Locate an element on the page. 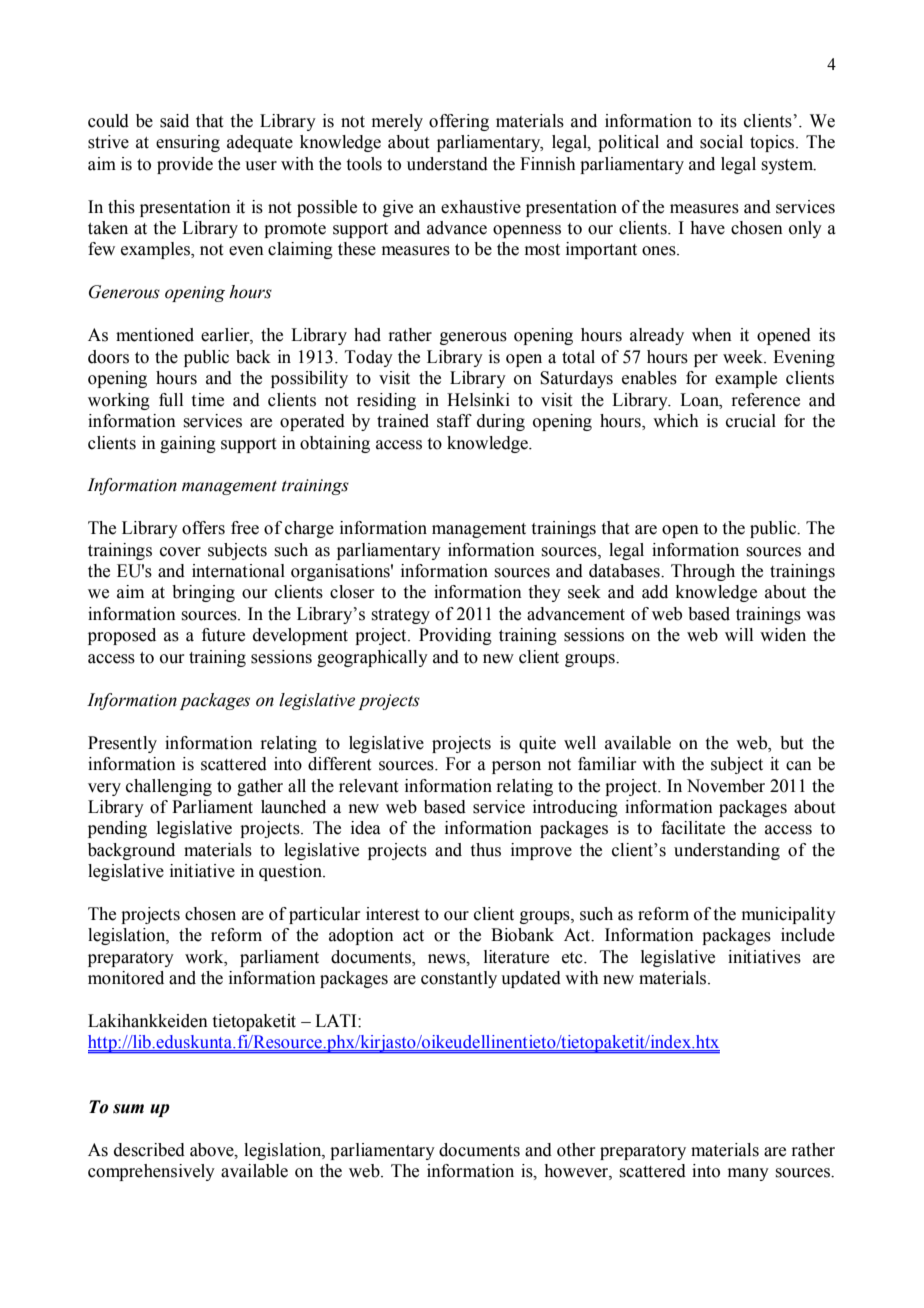 The image size is (924, 1308). described is located at coordinates (149, 1150).
